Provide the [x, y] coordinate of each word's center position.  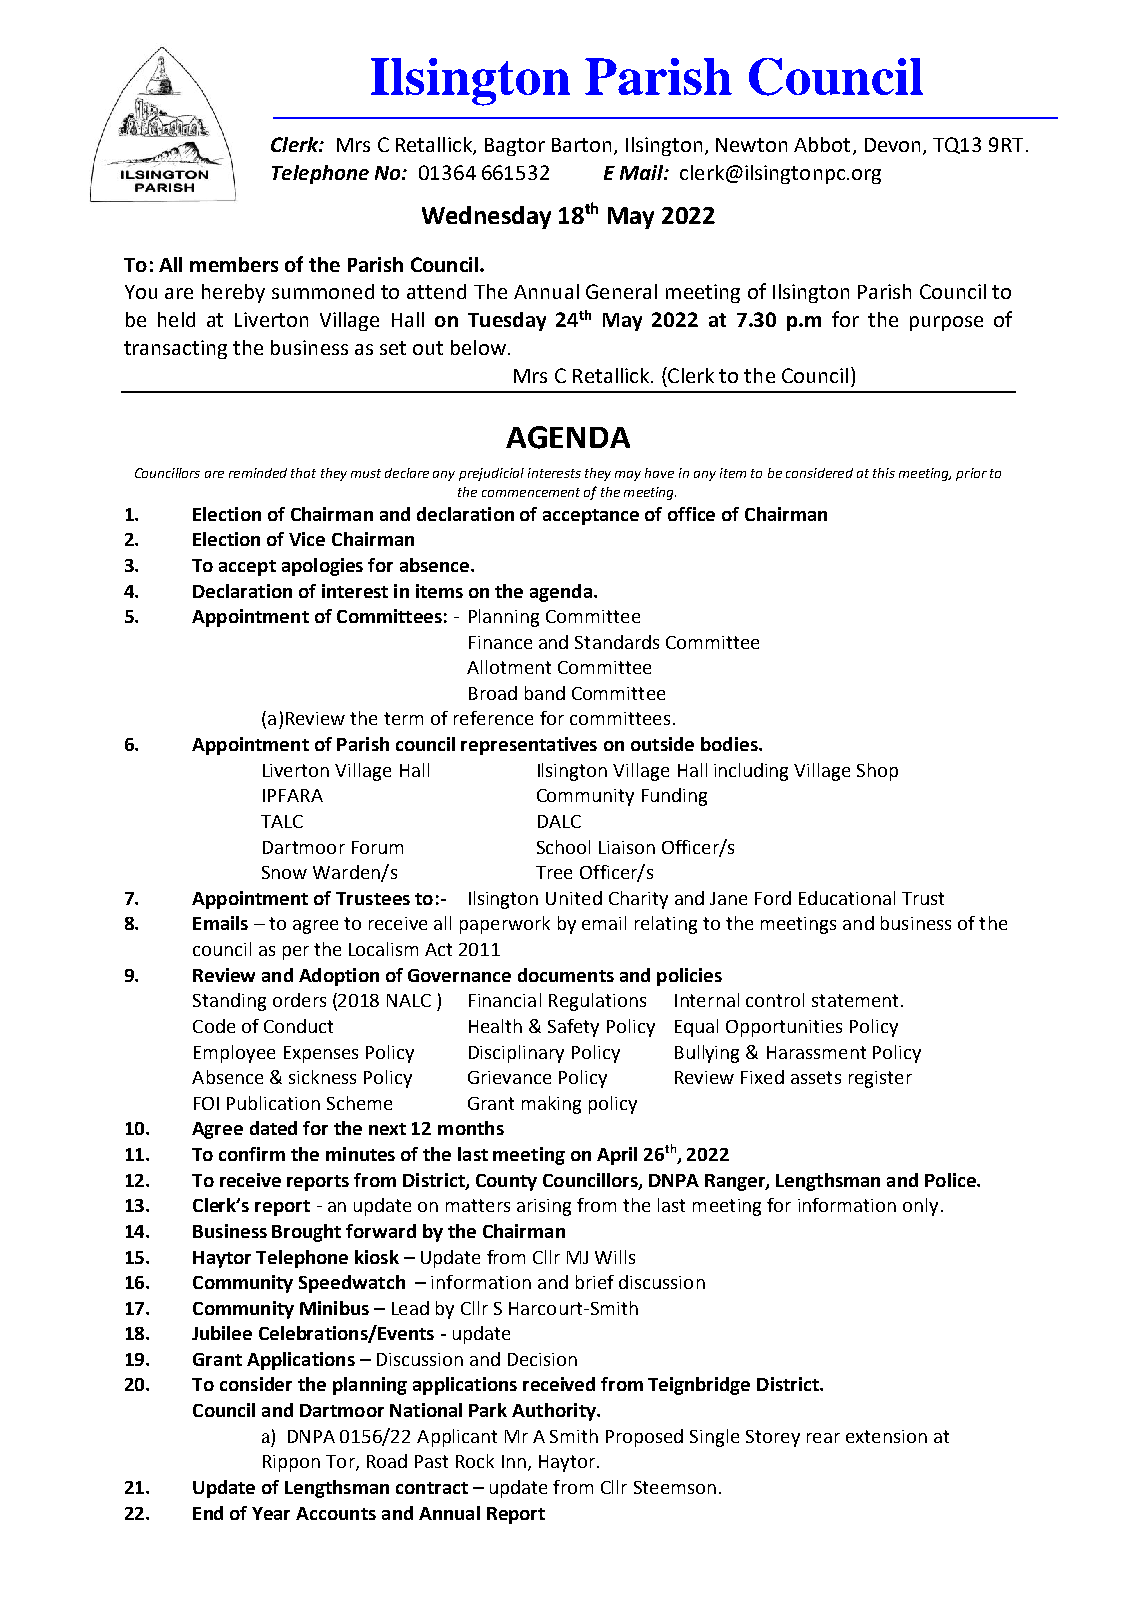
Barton [581, 145]
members [234, 264]
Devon [892, 145]
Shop [877, 772]
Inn [514, 1461]
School [563, 847]
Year [271, 1513]
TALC [282, 821]
